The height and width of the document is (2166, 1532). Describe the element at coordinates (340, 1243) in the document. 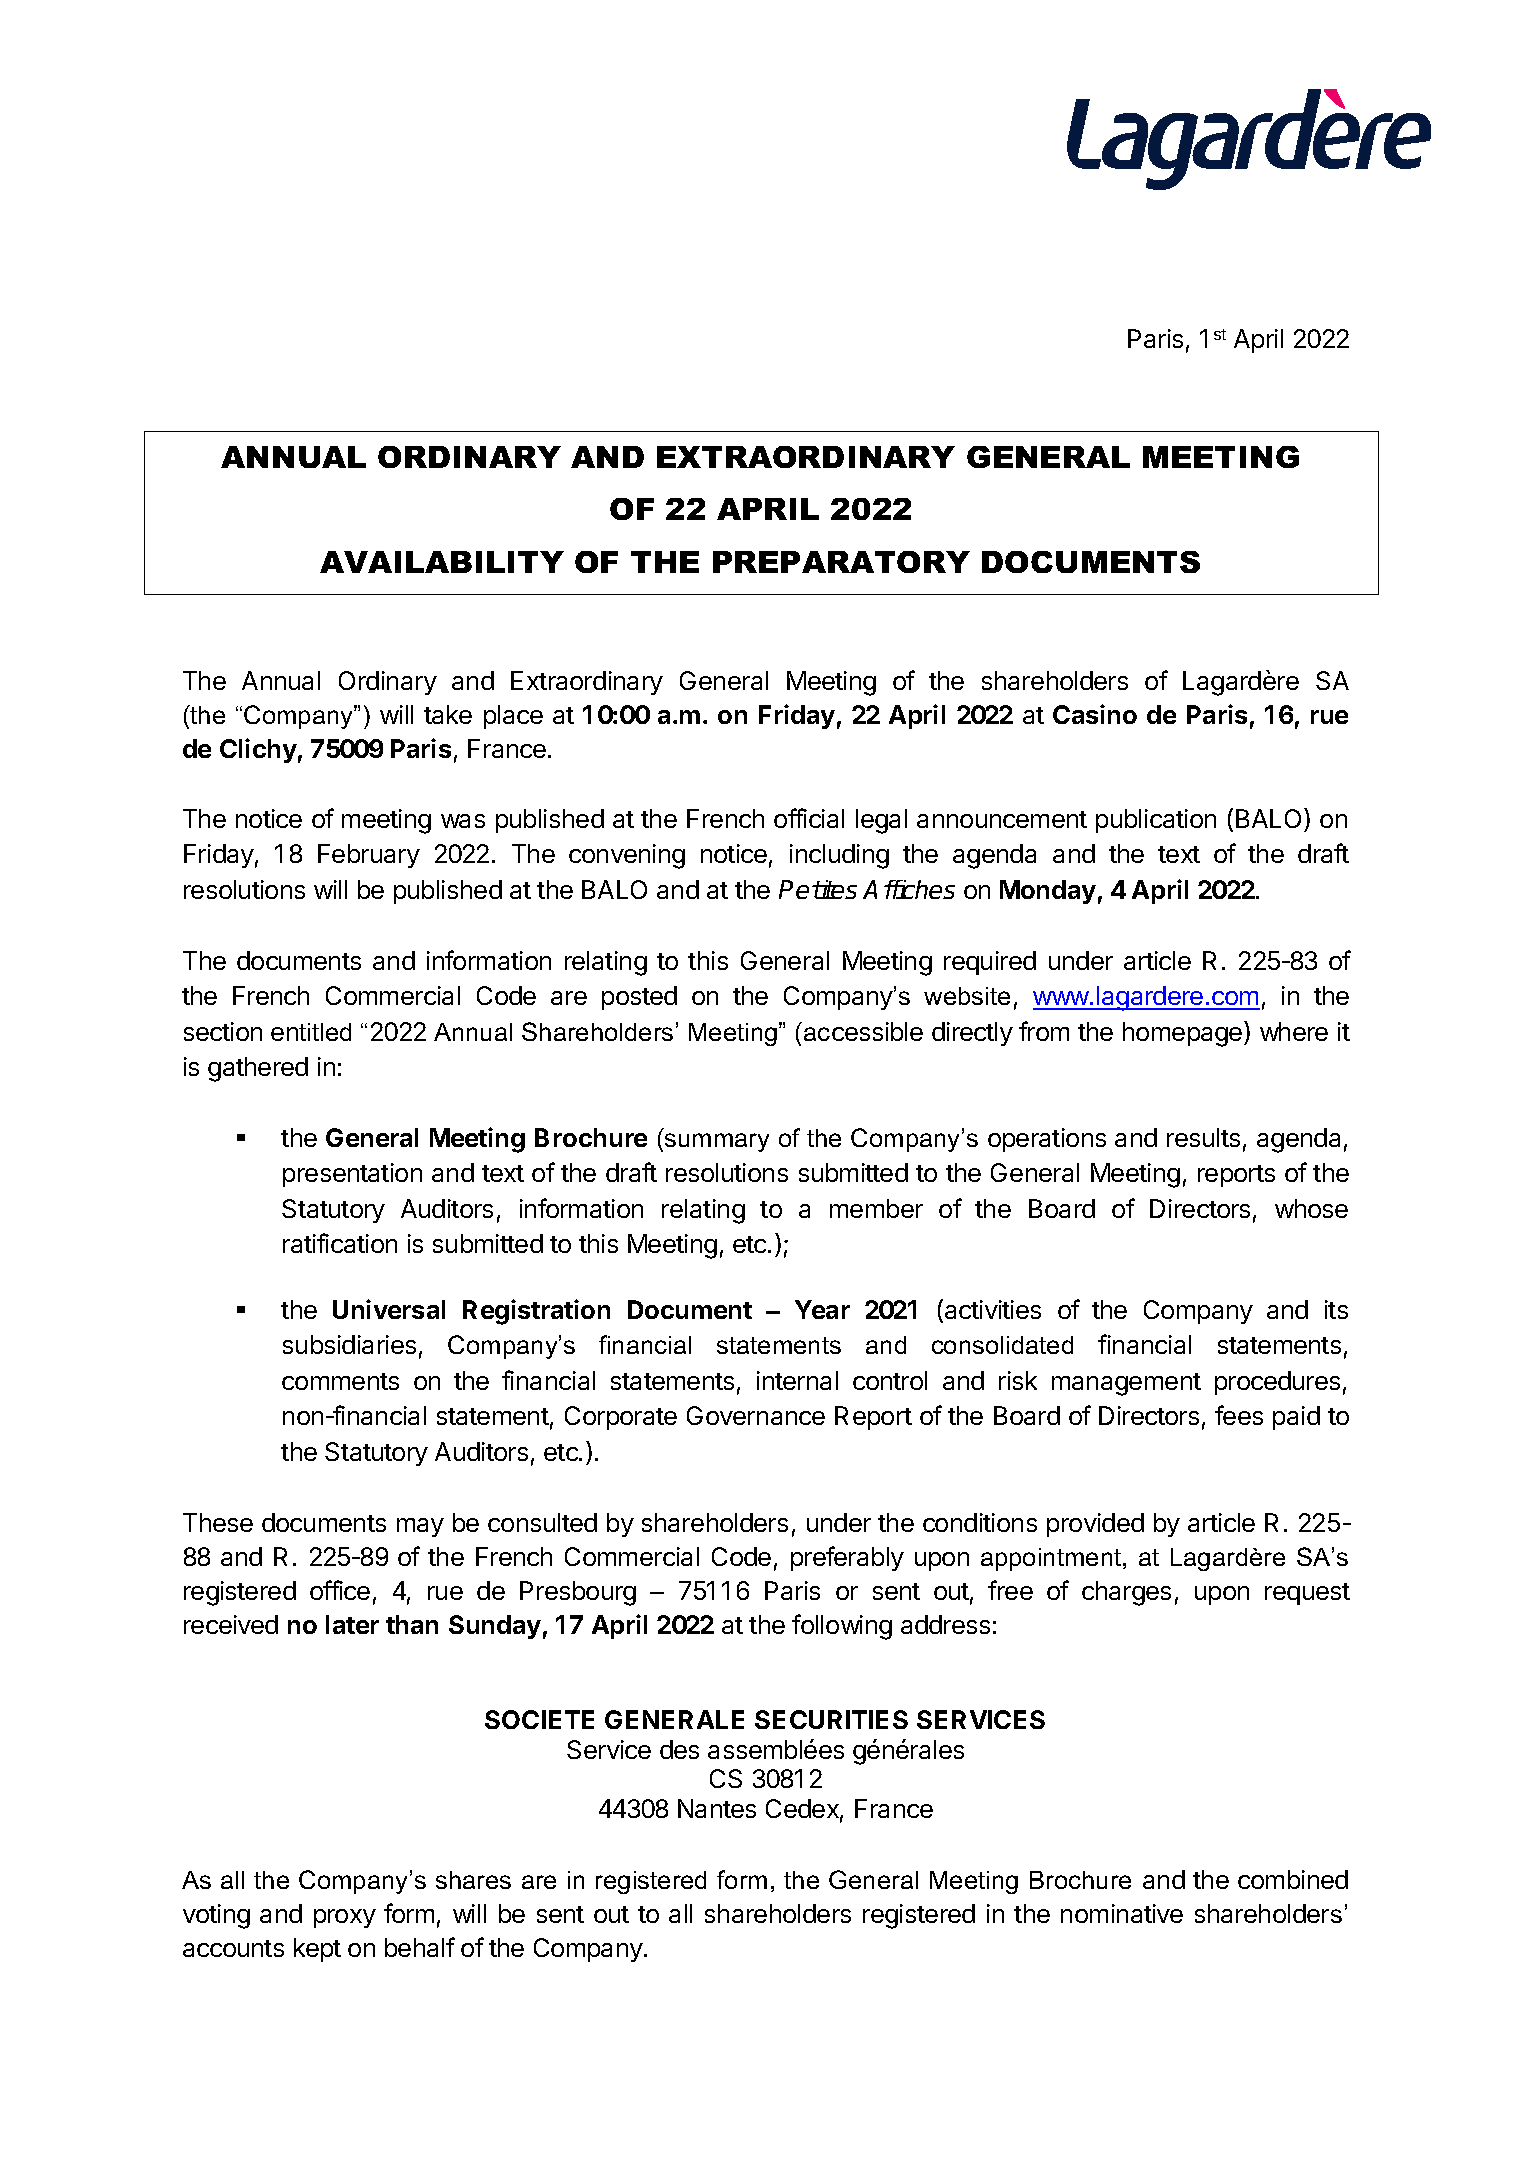

I see `ratification` at that location.
